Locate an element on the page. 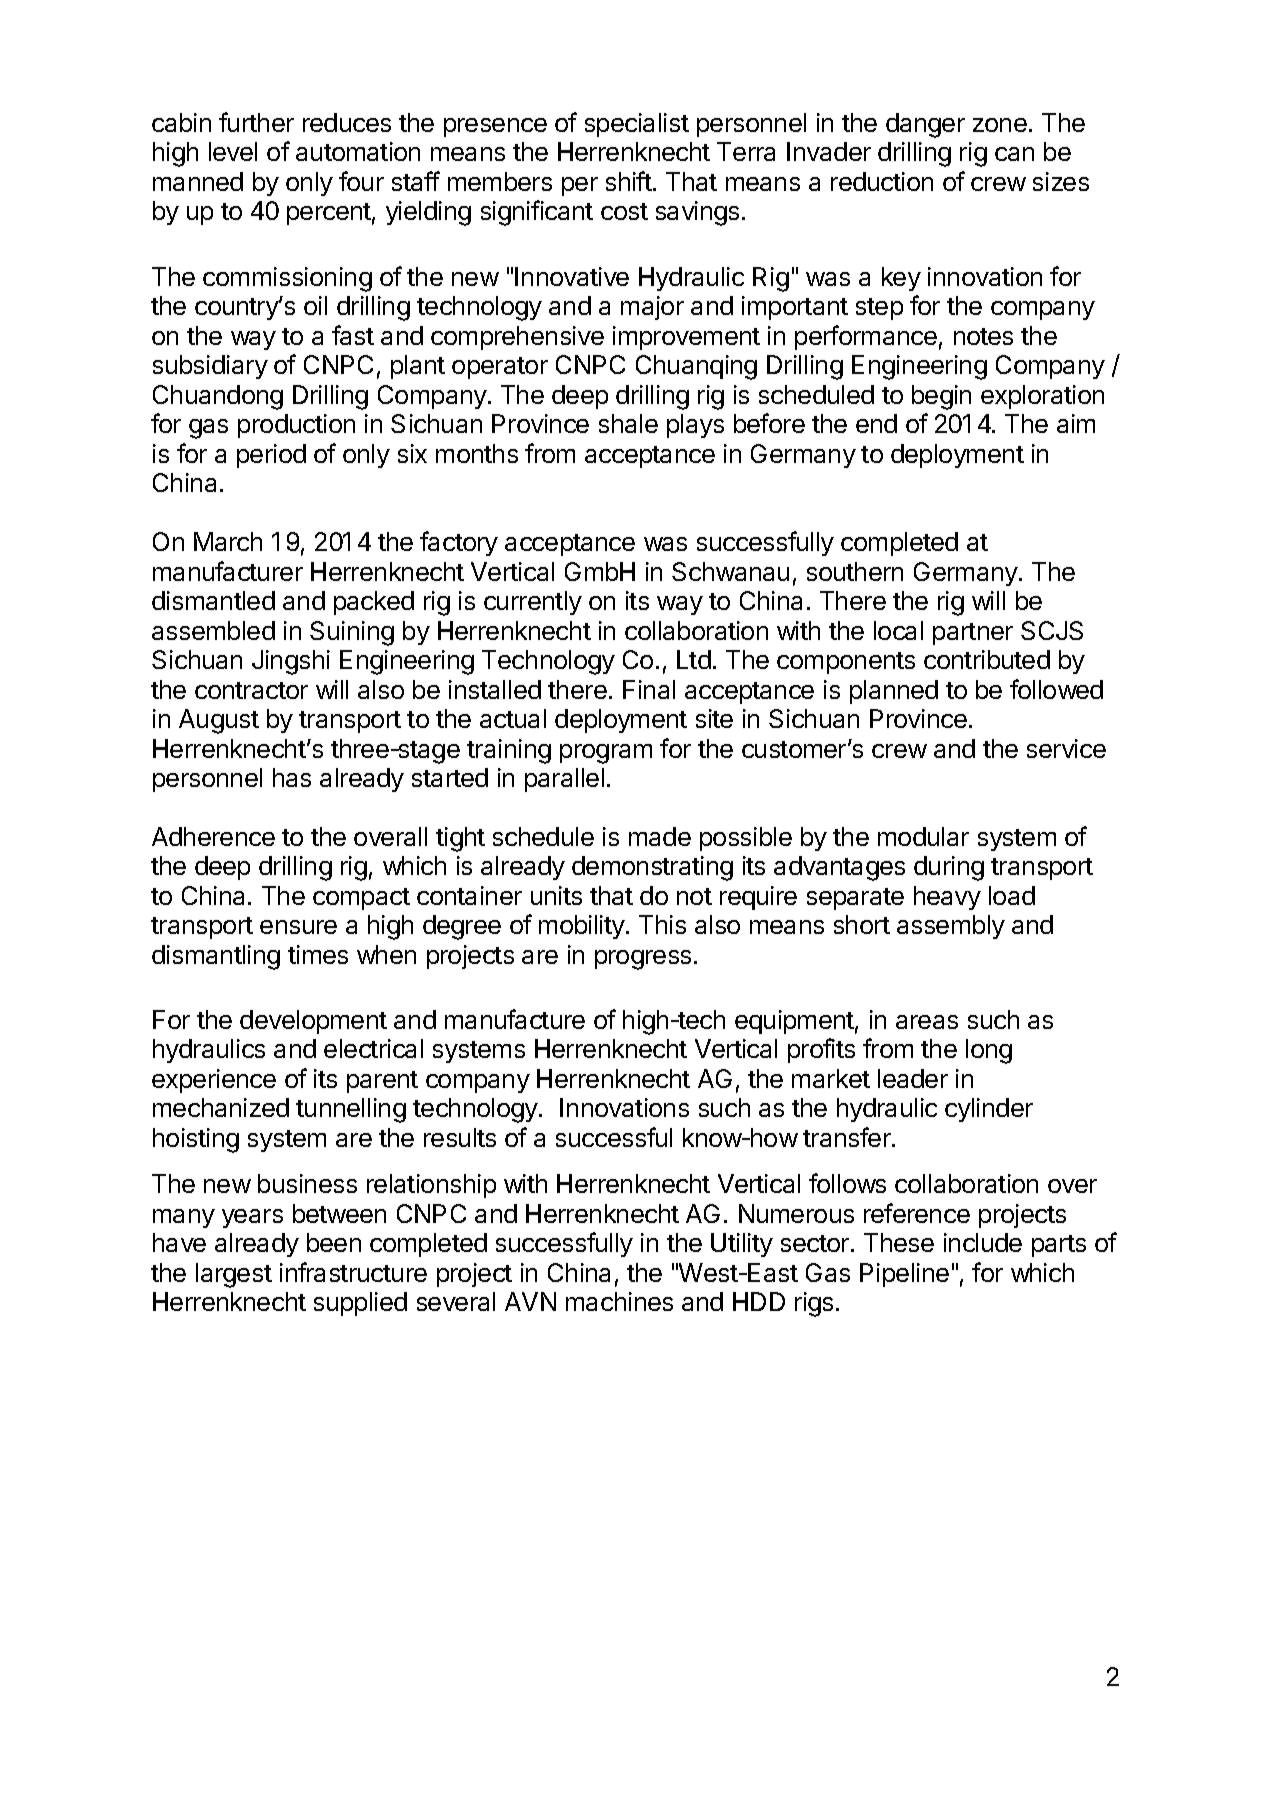  planned is located at coordinates (894, 692).
